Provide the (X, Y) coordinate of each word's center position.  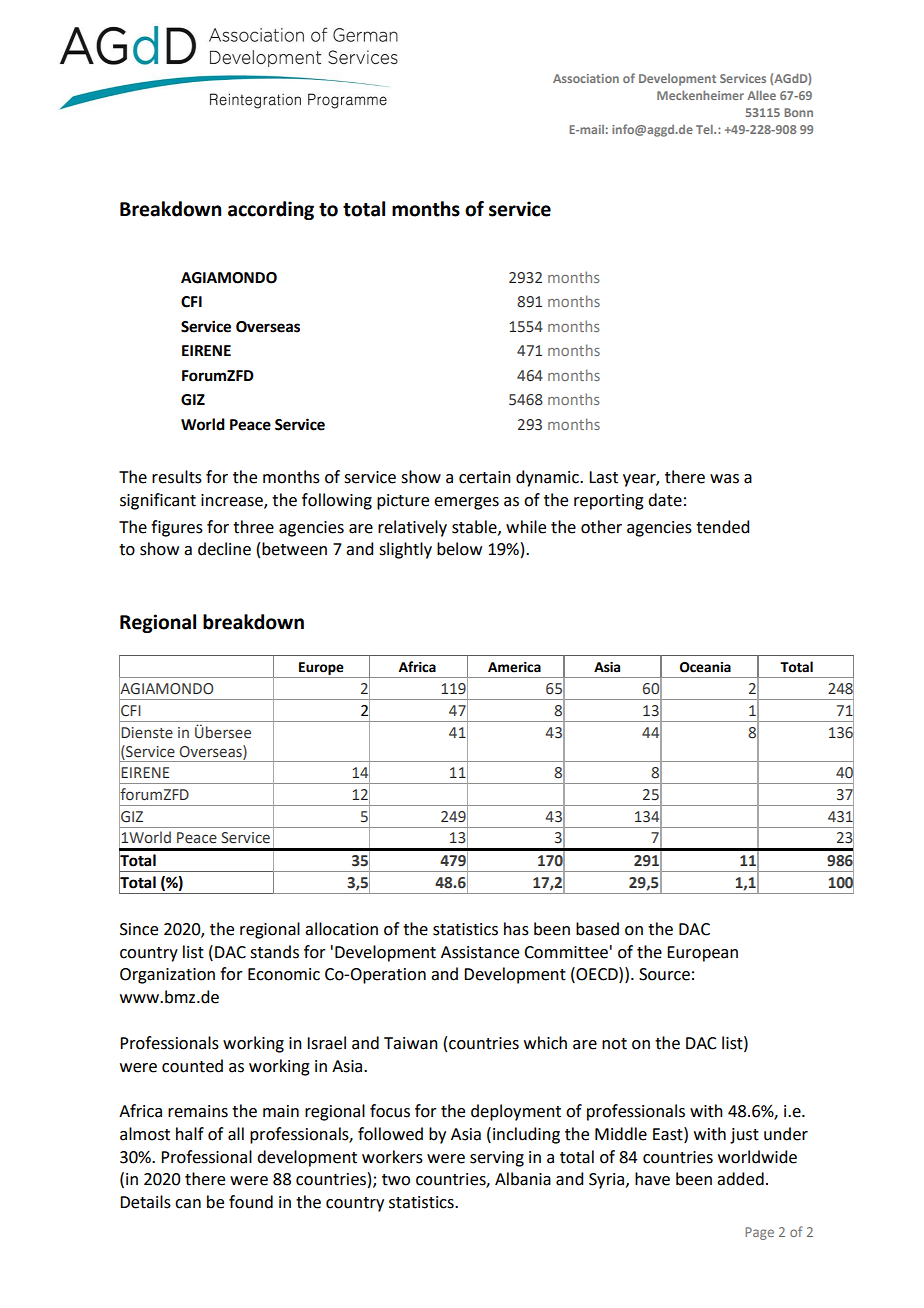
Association (586, 78)
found (251, 1202)
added (740, 1179)
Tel (705, 129)
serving (497, 1159)
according (271, 210)
